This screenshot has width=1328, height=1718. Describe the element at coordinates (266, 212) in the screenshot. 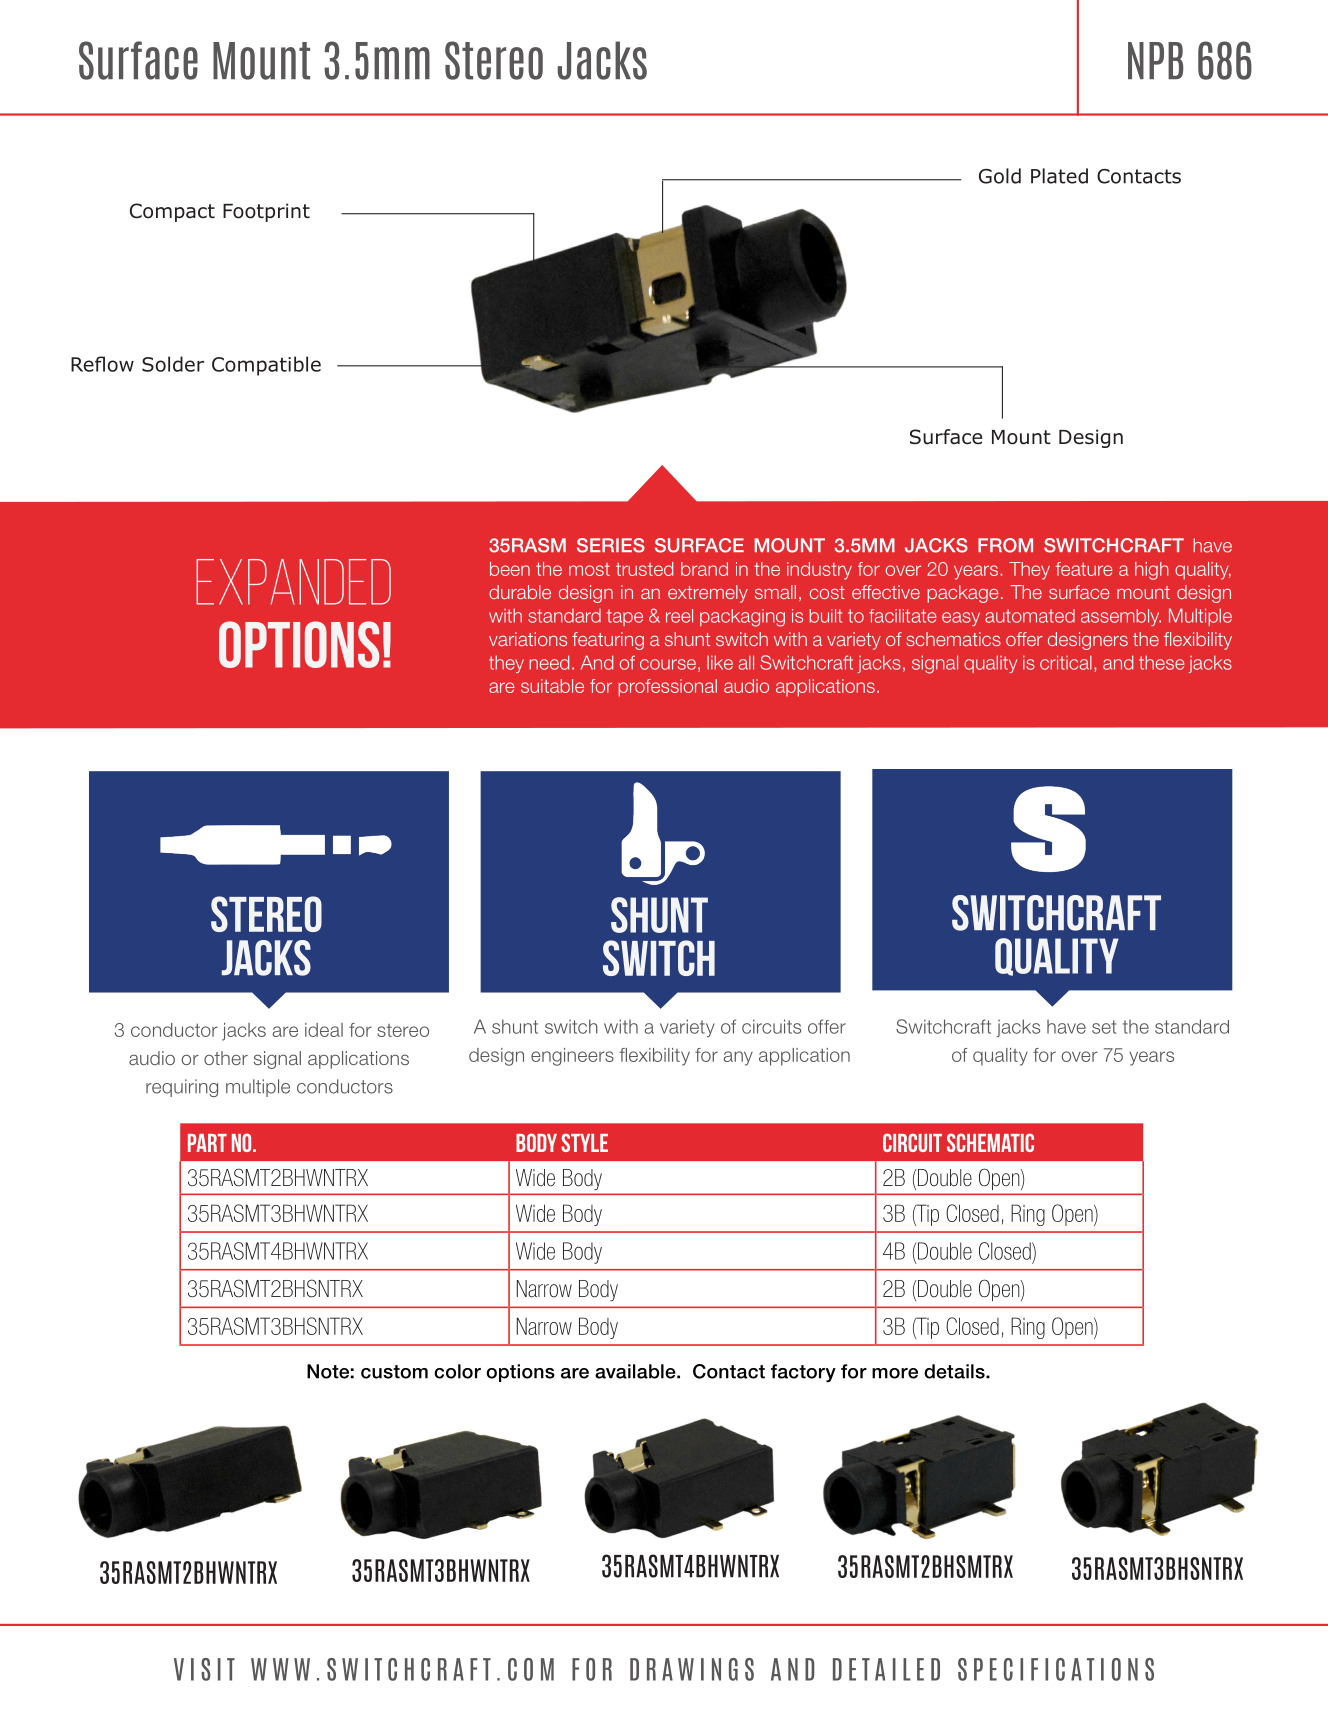

I see `Footprint` at that location.
